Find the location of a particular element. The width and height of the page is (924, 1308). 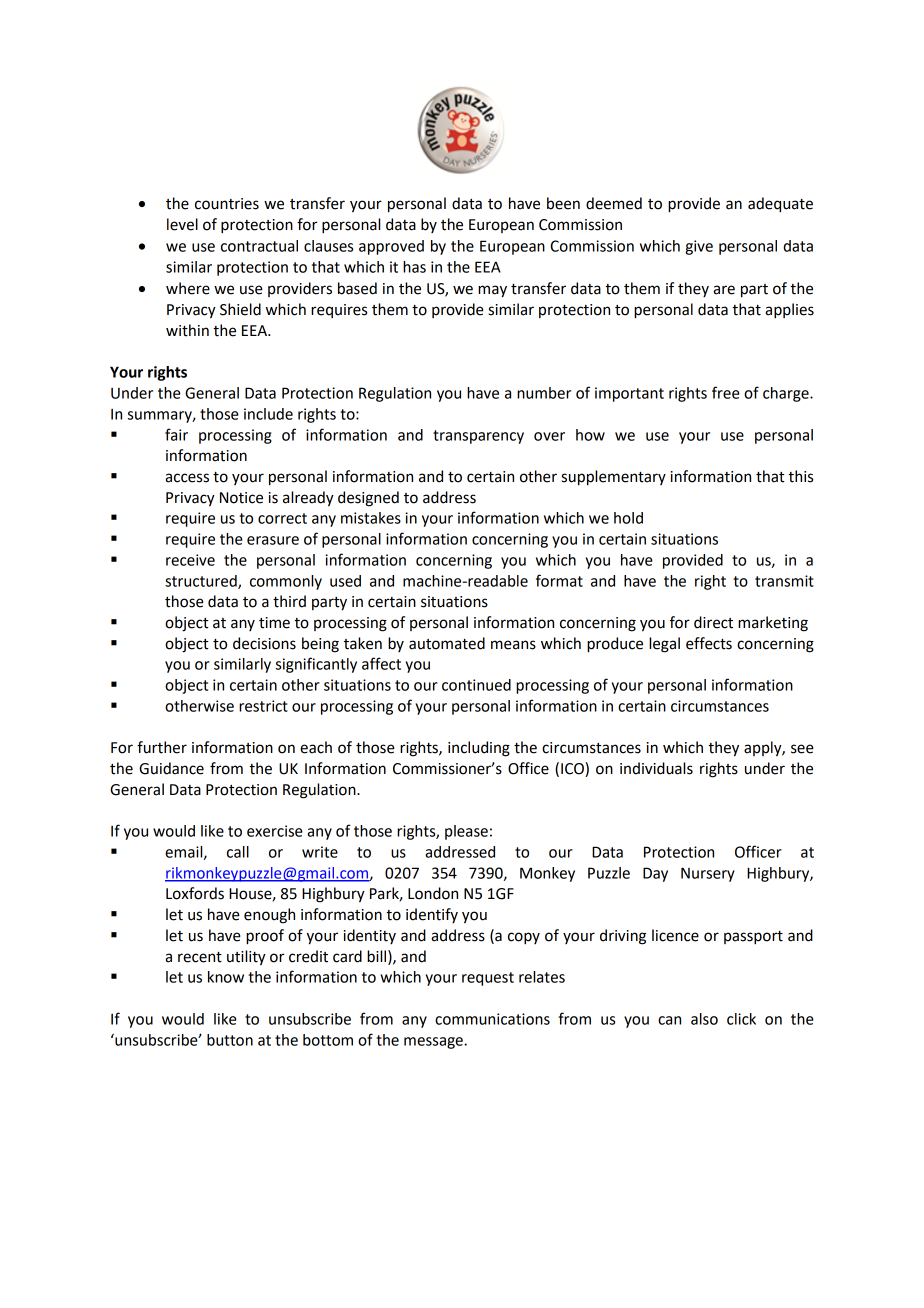

include is located at coordinates (268, 414).
